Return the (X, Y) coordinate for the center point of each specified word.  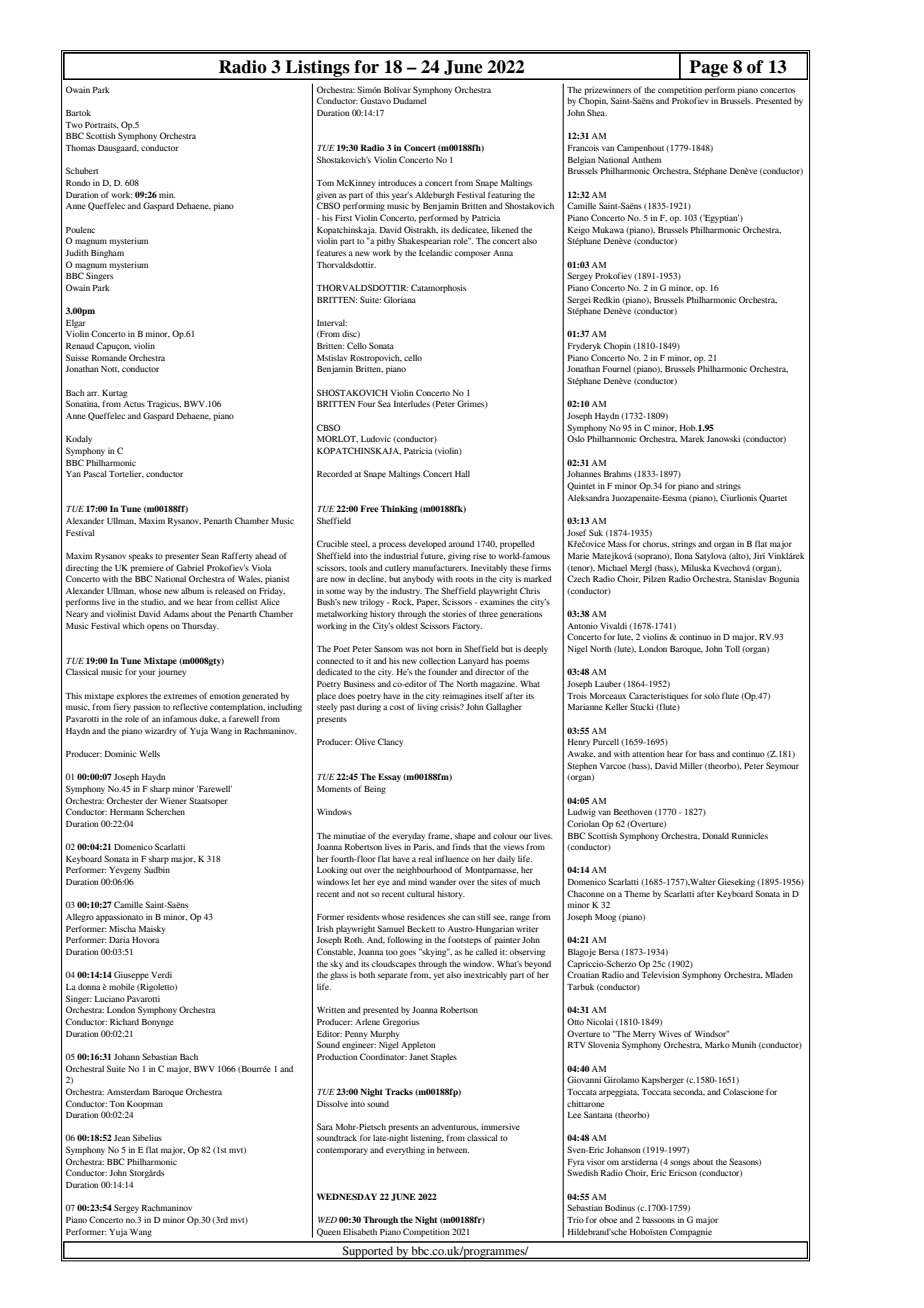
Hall (462, 473)
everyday (408, 837)
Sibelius (147, 1137)
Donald (716, 835)
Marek (692, 439)
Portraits (101, 125)
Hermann (127, 812)
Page (708, 69)
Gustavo (375, 100)
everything (405, 1150)
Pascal (95, 473)
